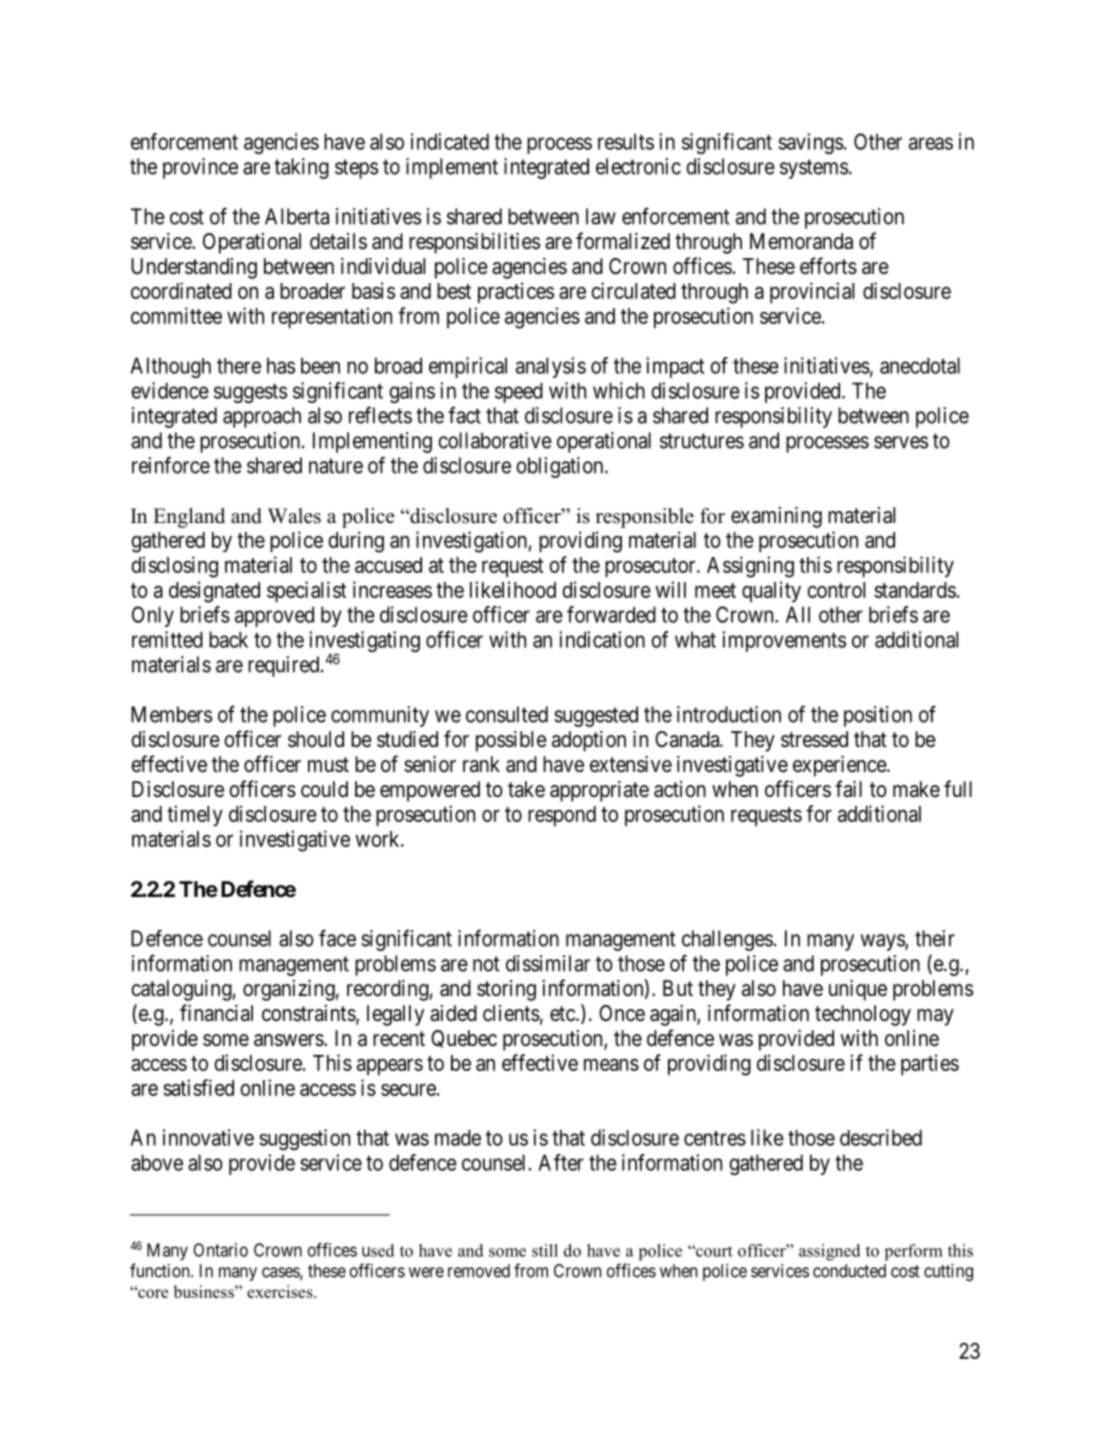  Describe the element at coordinates (337, 938) in the image. I see `face` at that location.
